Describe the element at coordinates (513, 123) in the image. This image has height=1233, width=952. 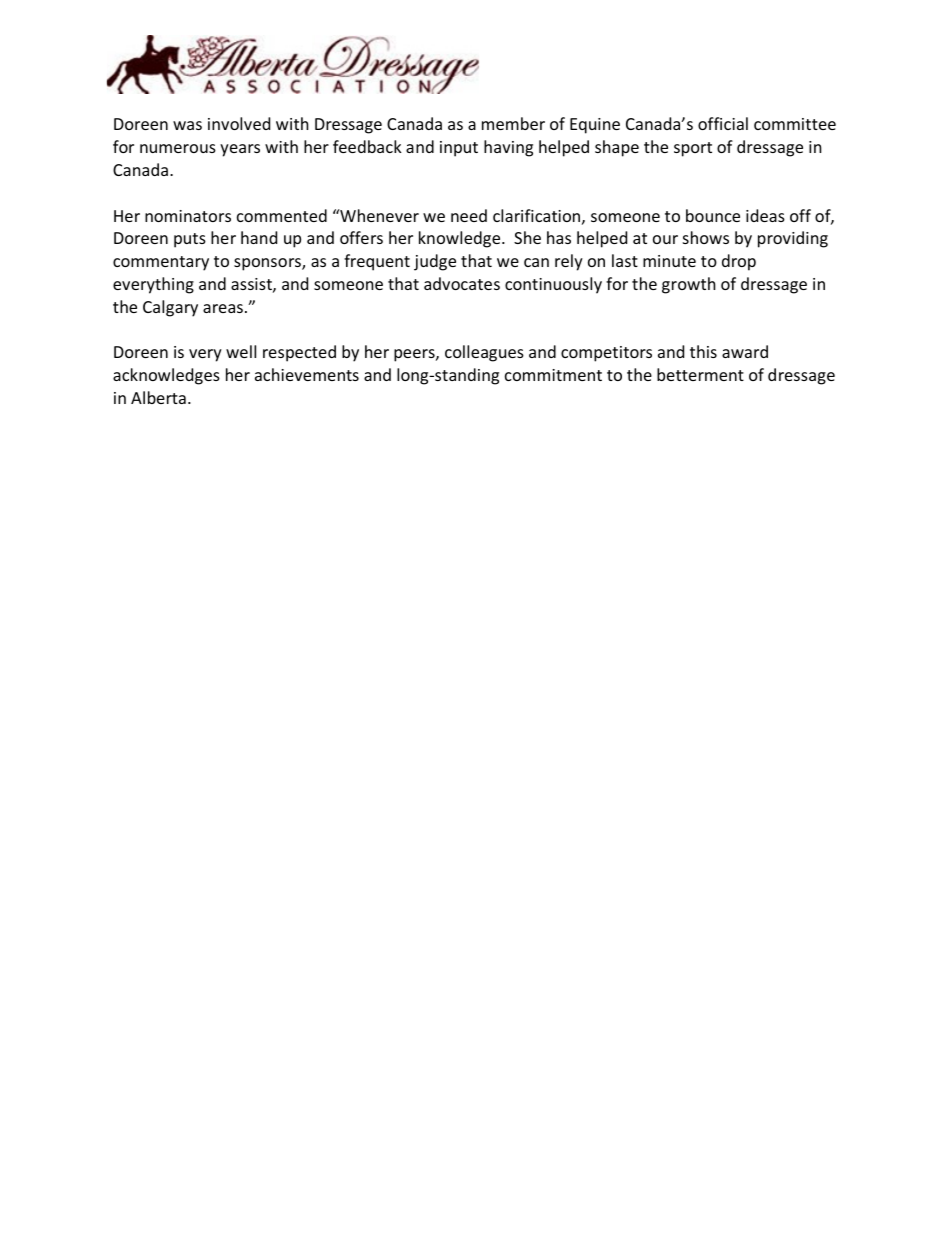
I see `member` at that location.
